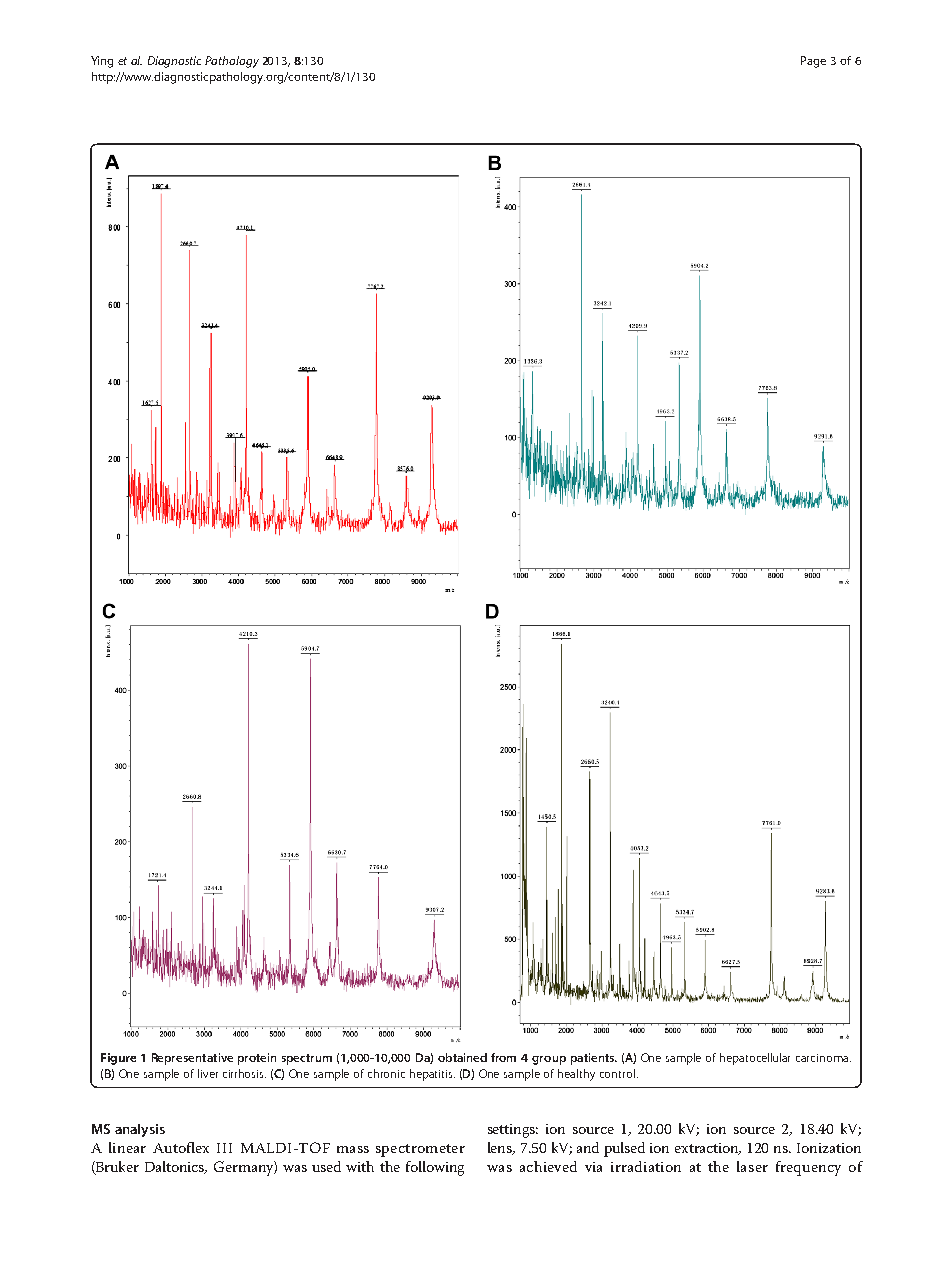  Describe the element at coordinates (192, 1059) in the document. I see `Representative` at that location.
